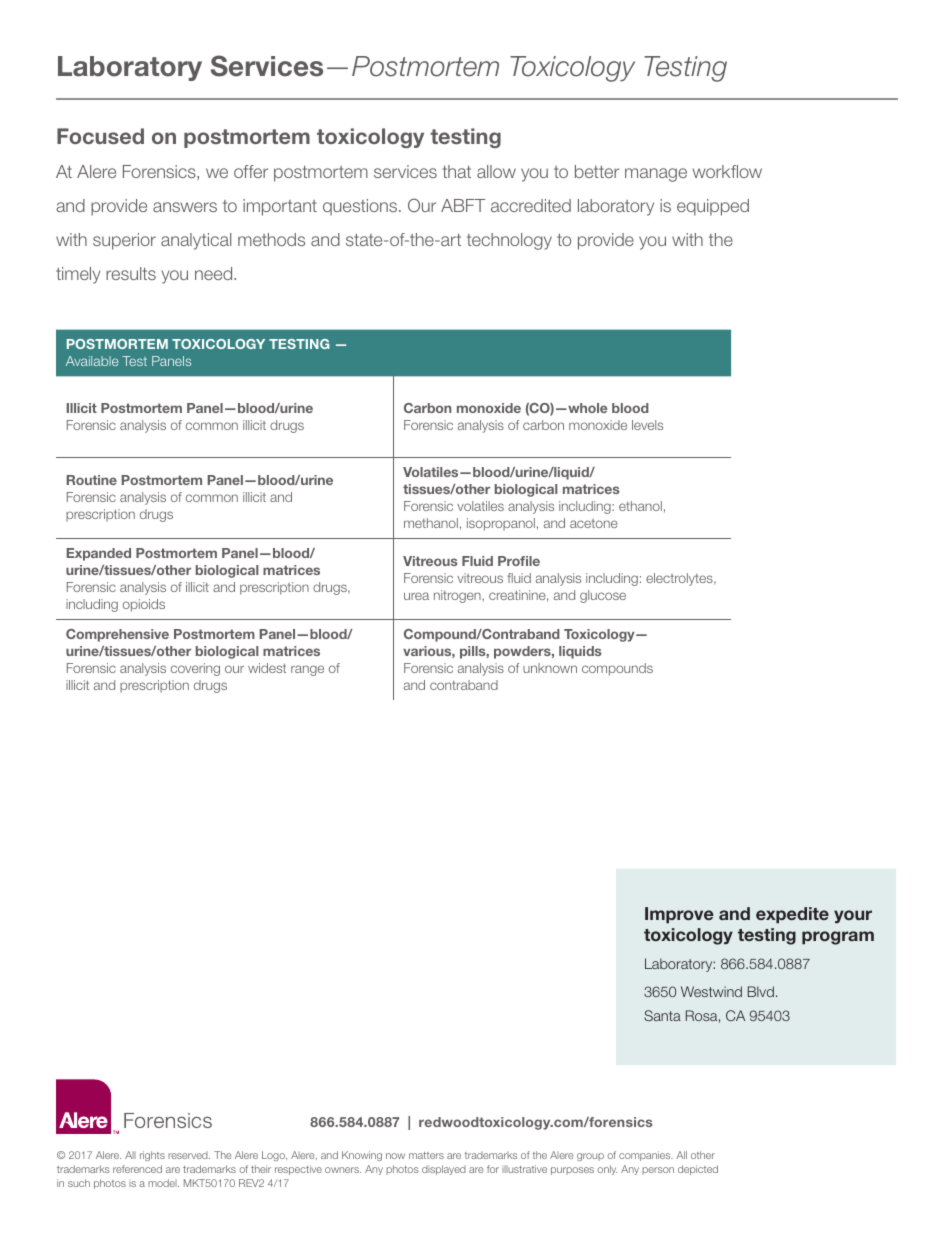  Describe the element at coordinates (195, 669) in the screenshot. I see `covering` at that location.
